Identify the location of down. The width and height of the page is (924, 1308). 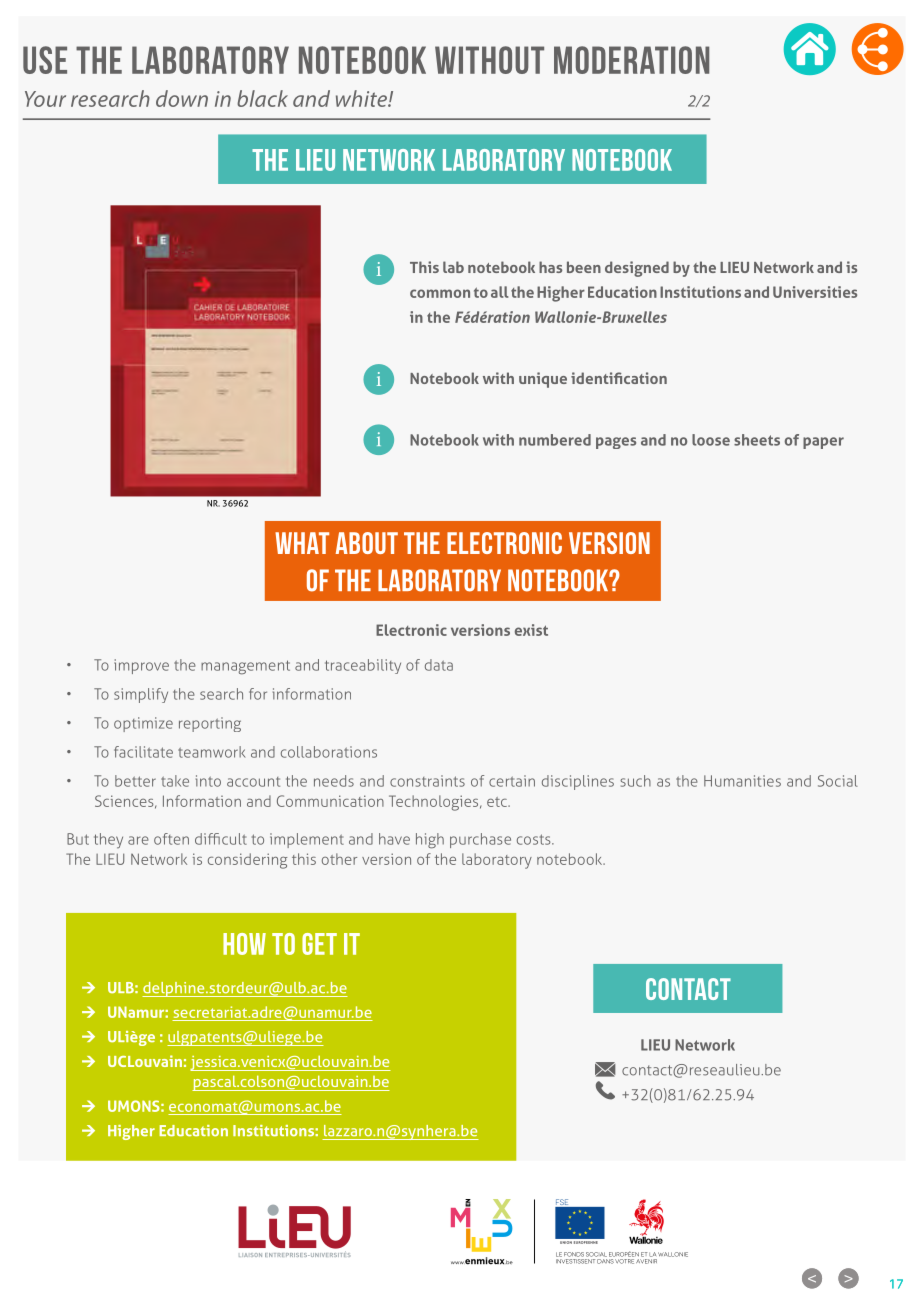
(182, 98).
